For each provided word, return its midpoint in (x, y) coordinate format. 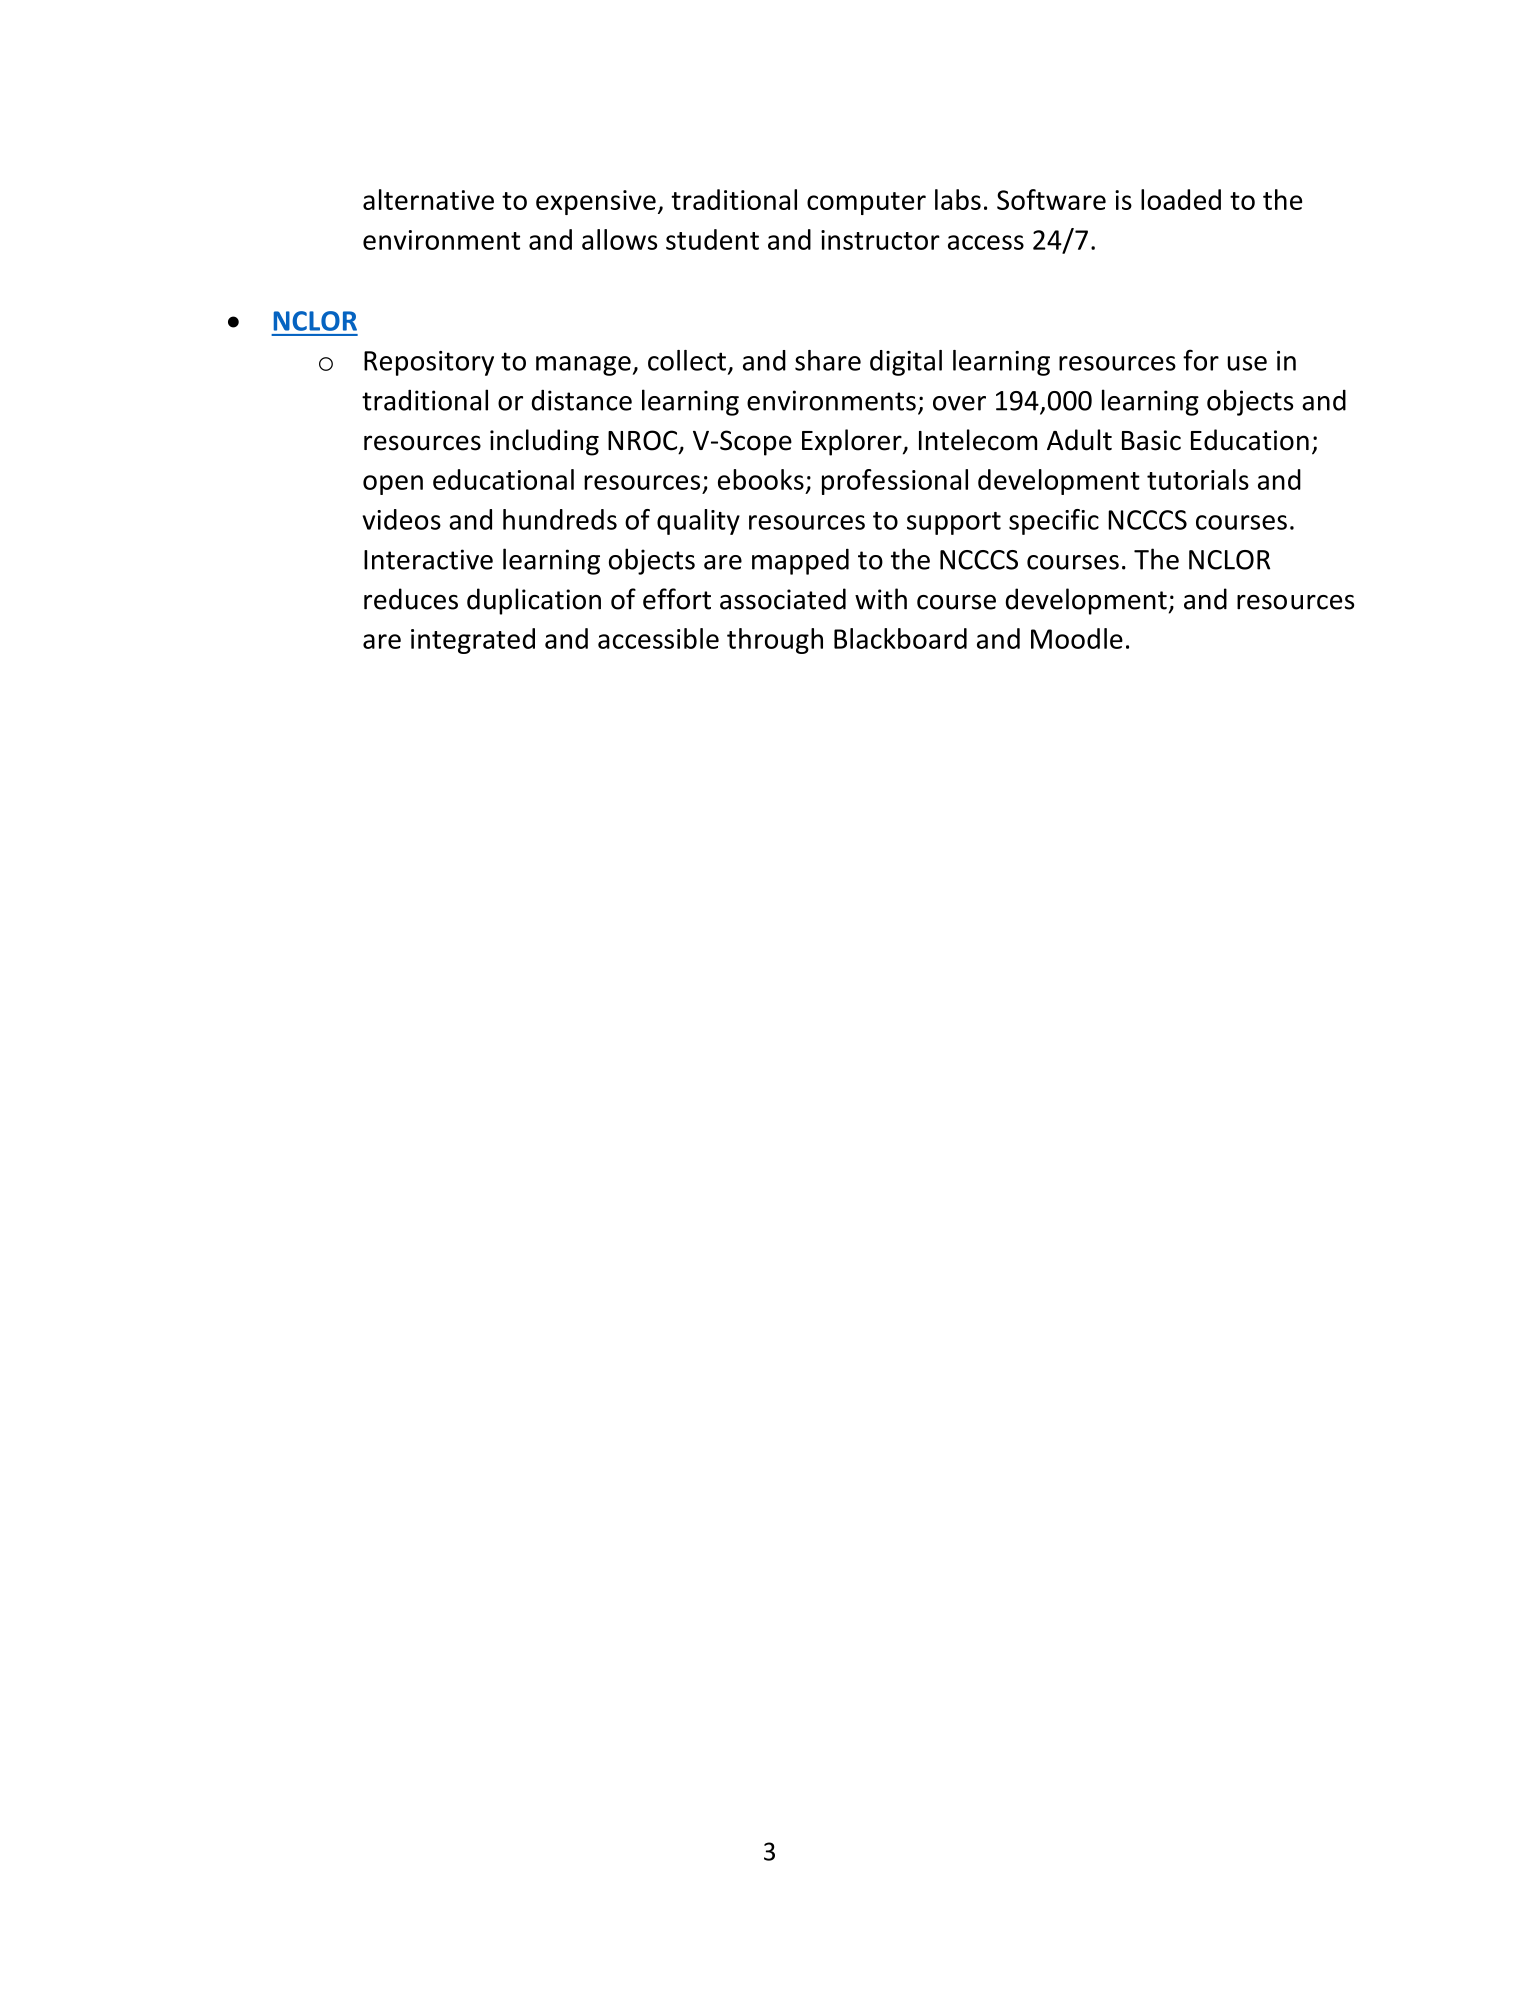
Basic (1151, 440)
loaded (1181, 199)
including (544, 442)
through (775, 641)
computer (866, 203)
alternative (428, 199)
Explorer (853, 442)
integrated (473, 641)
